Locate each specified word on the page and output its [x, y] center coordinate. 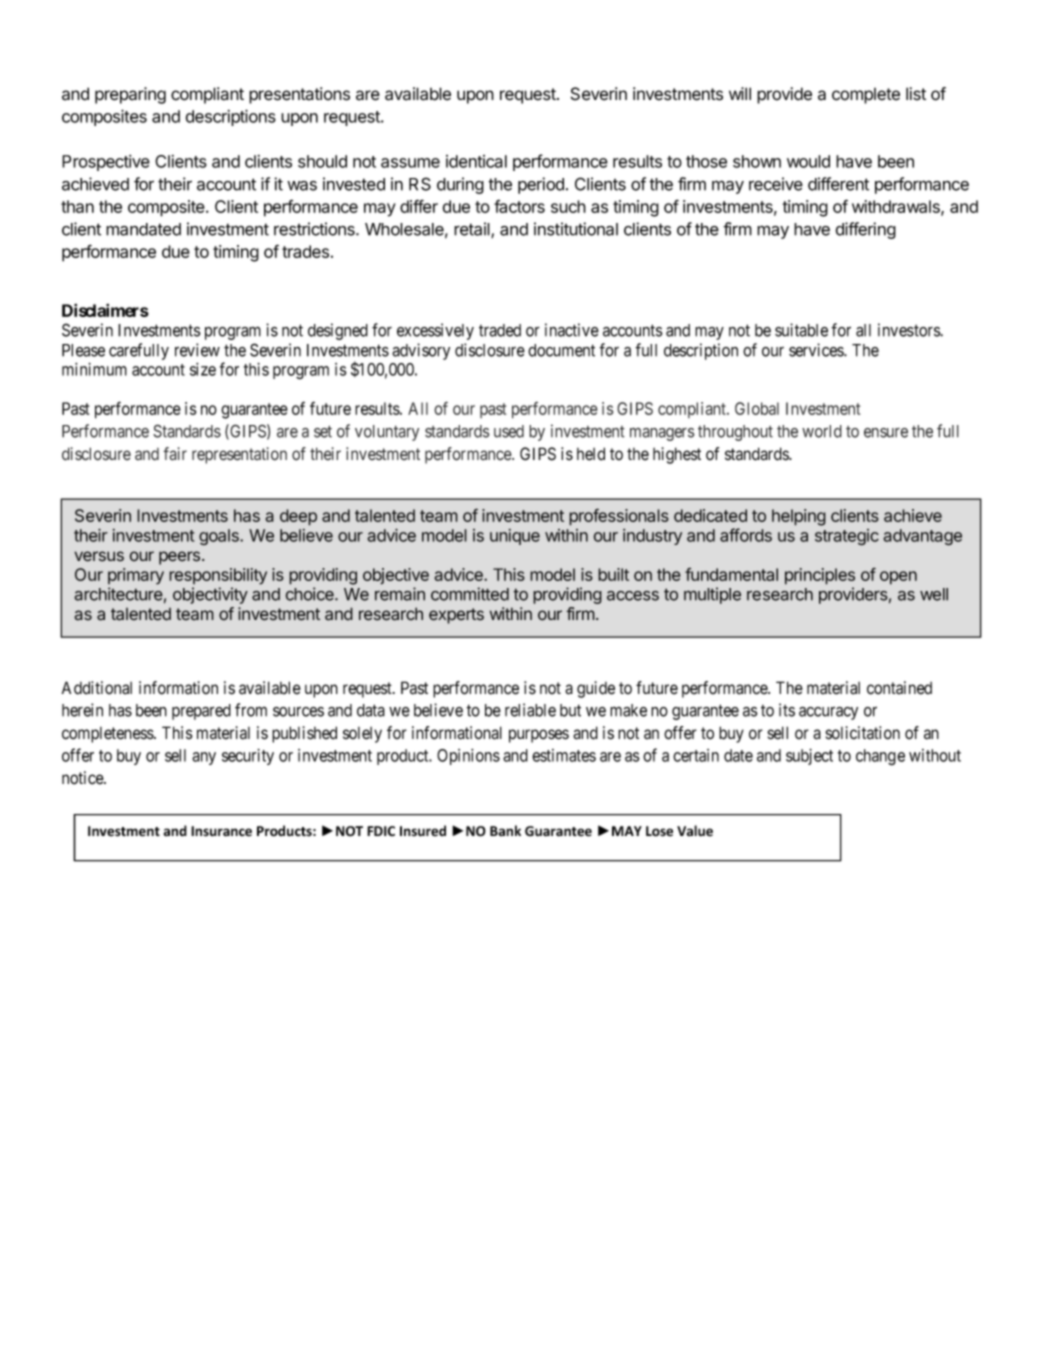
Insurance [221, 831]
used [509, 431]
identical [476, 161]
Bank [505, 830]
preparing [130, 95]
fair [175, 454]
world [822, 431]
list [916, 94]
